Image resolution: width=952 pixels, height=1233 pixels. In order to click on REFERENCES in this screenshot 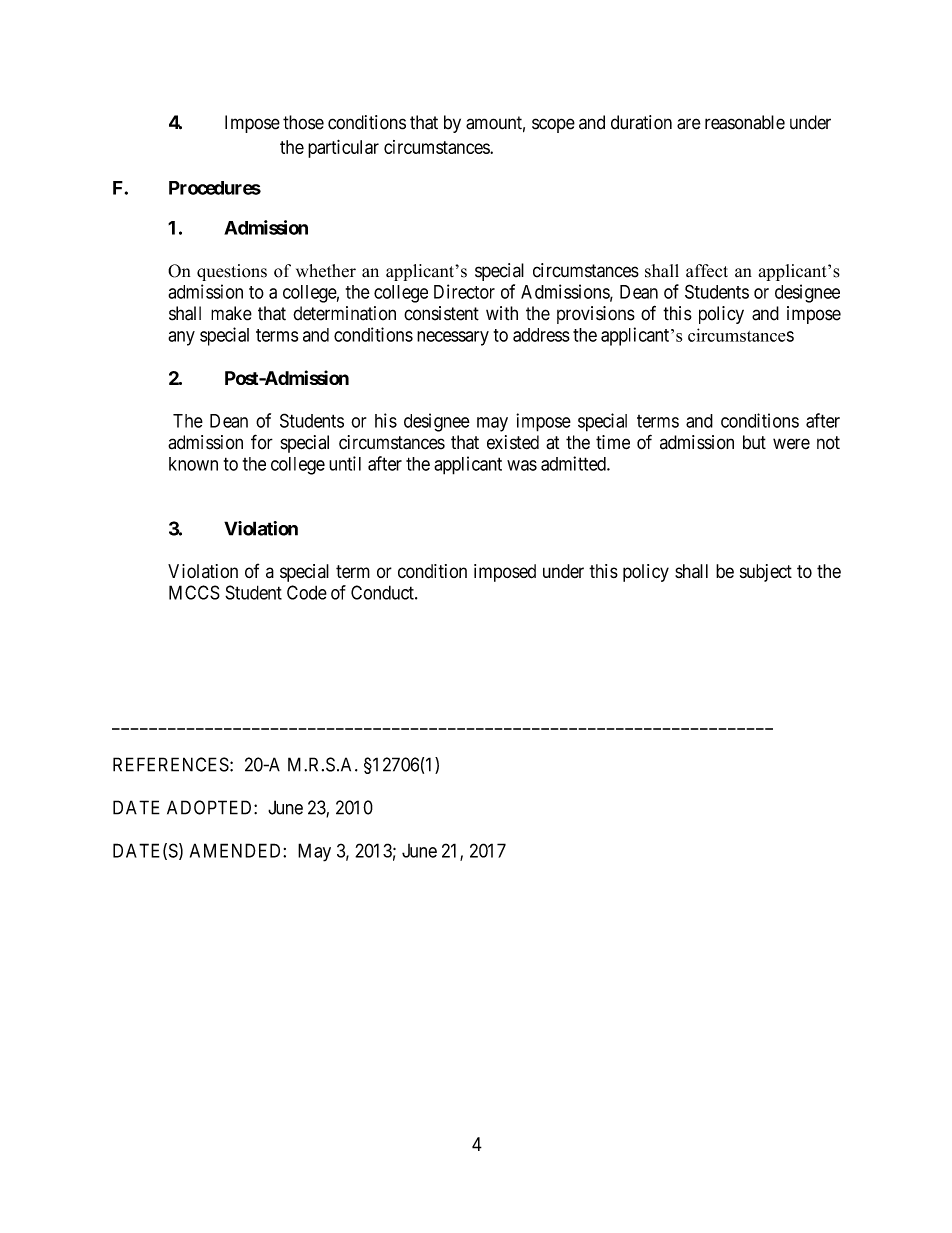, I will do `click(171, 764)`.
